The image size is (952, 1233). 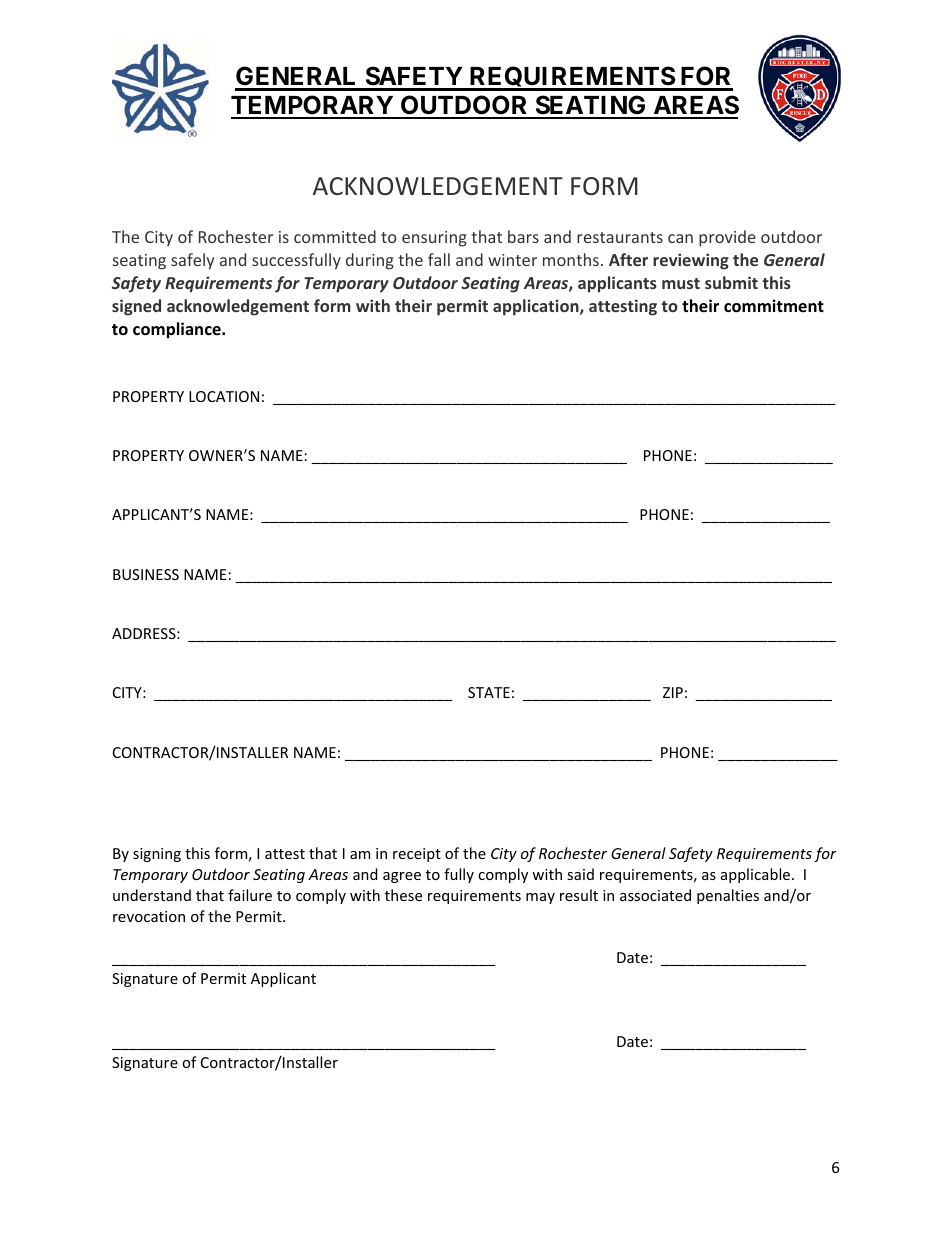 What do you see at coordinates (774, 306) in the document?
I see `commitment` at bounding box center [774, 306].
